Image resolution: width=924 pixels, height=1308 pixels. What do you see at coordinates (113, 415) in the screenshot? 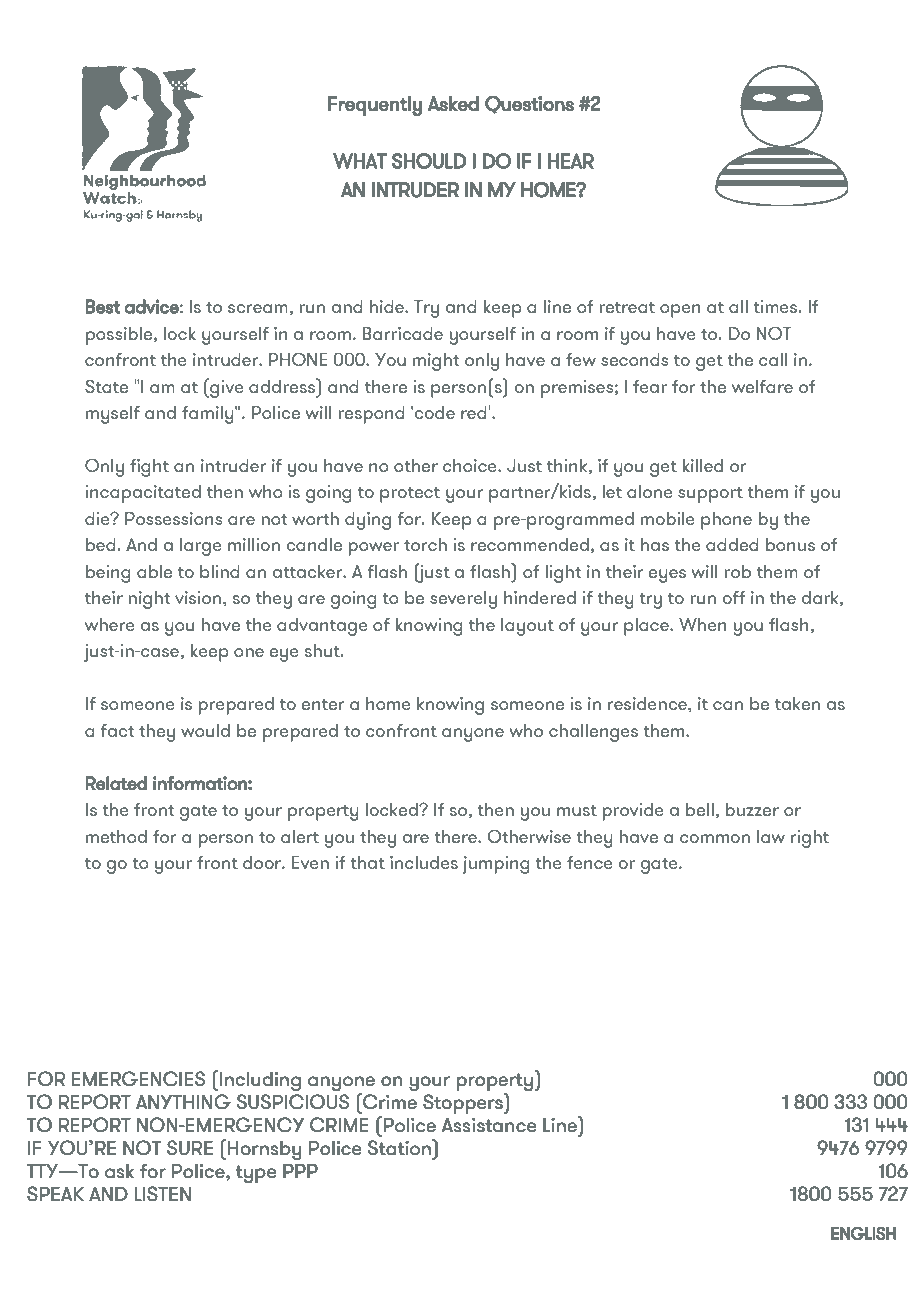
I see `myself` at bounding box center [113, 415].
